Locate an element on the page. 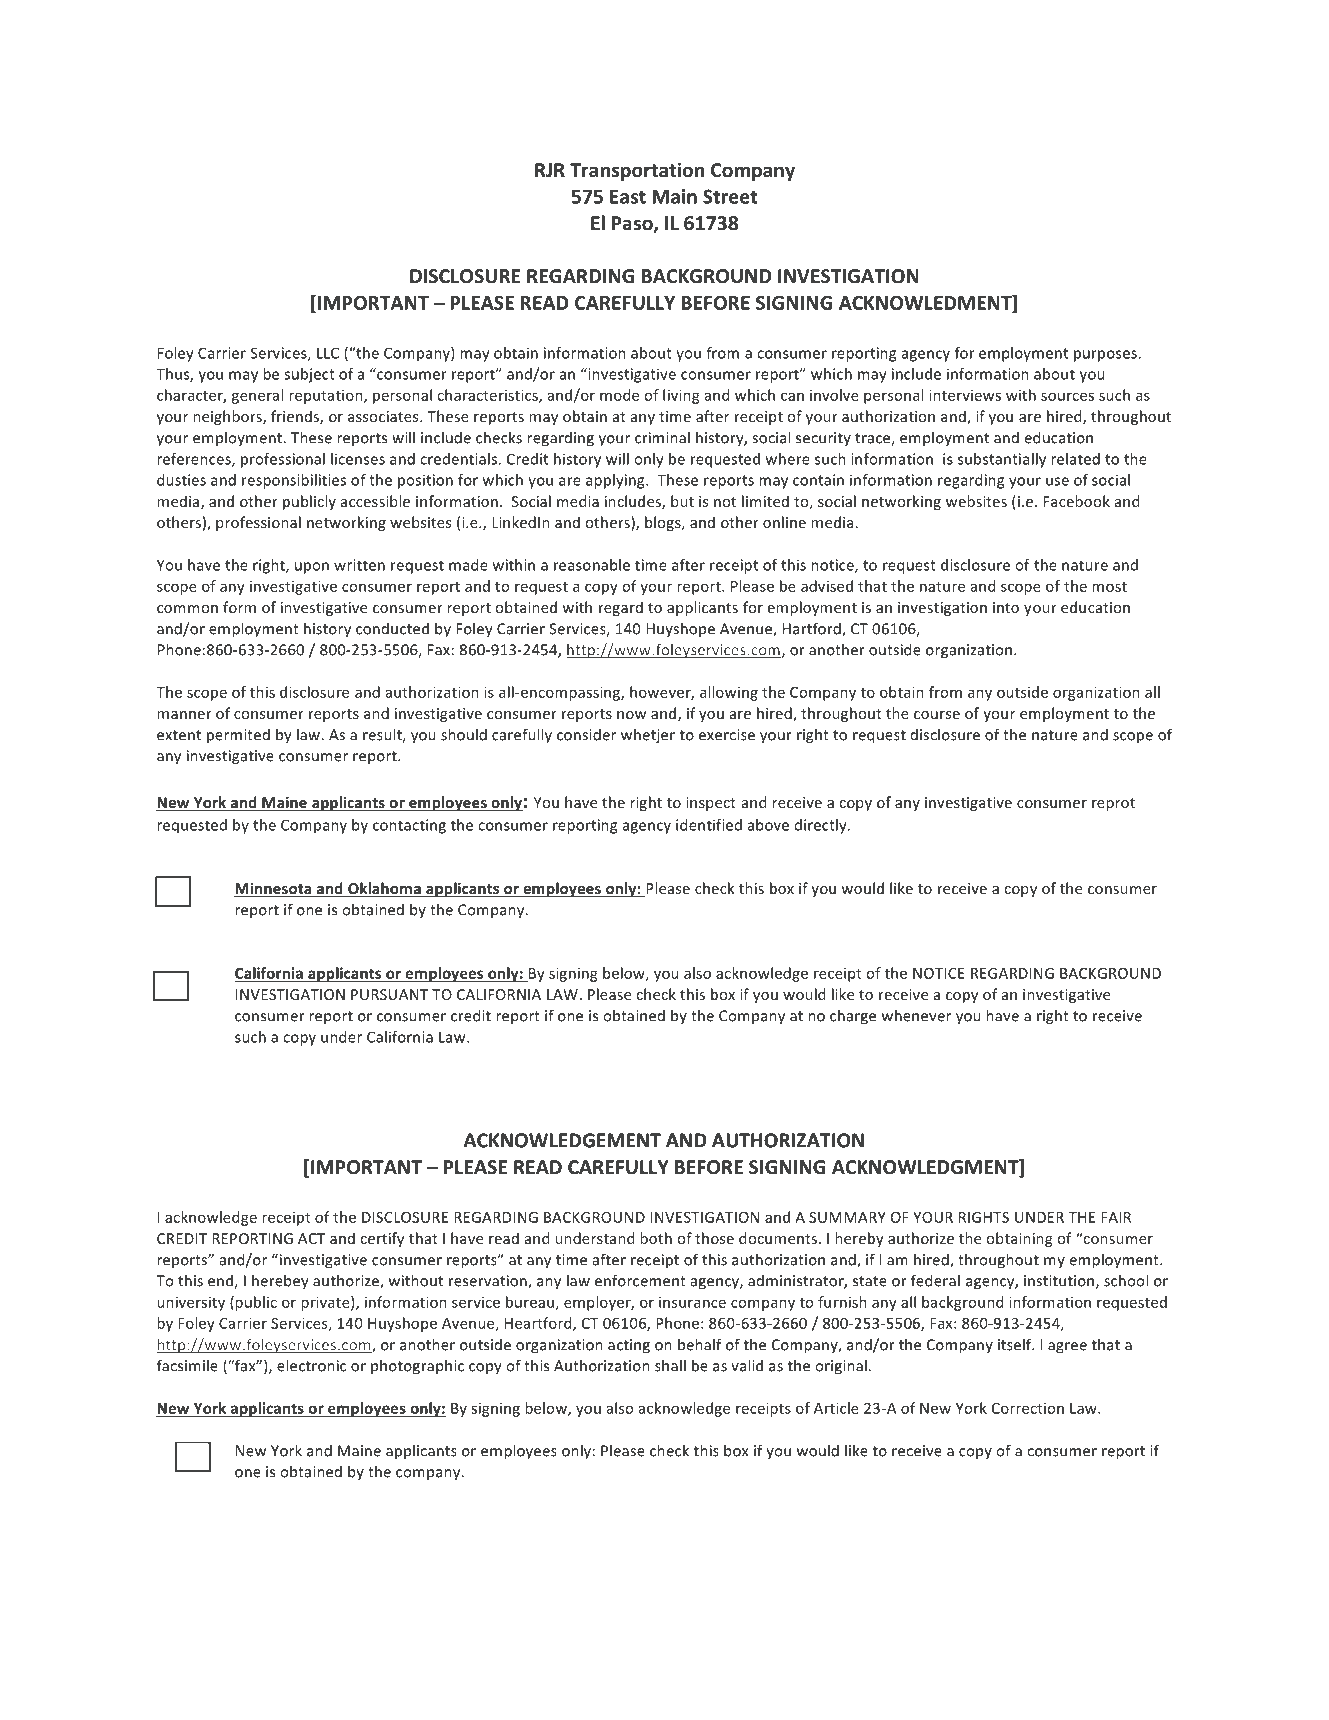 This image has height=1720, width=1329. charge is located at coordinates (853, 1017).
